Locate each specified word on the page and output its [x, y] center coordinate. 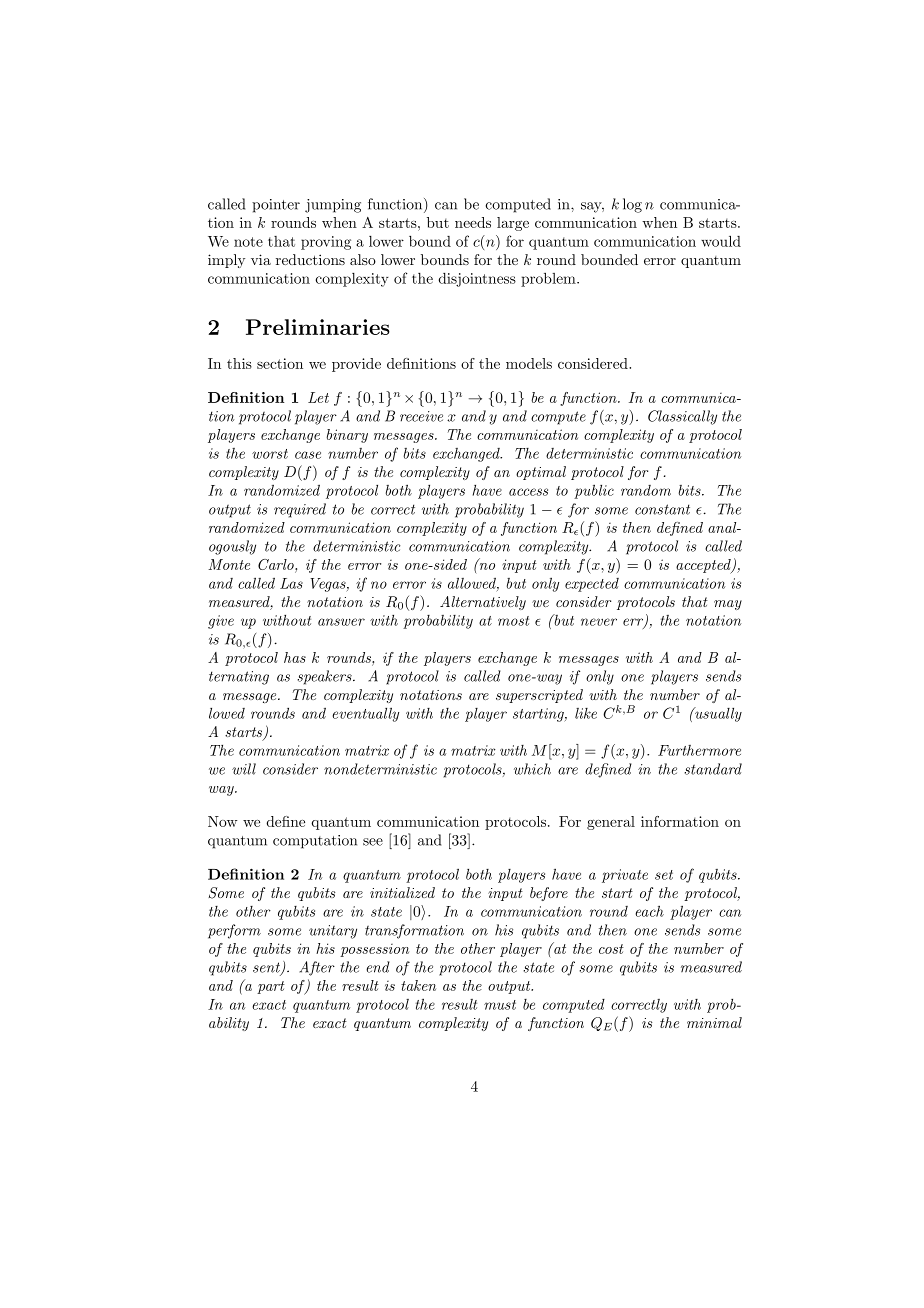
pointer [276, 206]
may [728, 605]
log [632, 205]
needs [473, 222]
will [244, 769]
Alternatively [483, 603]
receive [421, 416]
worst [270, 454]
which [532, 769]
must [500, 1005]
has [295, 657]
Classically [682, 417]
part [271, 987]
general [611, 823]
